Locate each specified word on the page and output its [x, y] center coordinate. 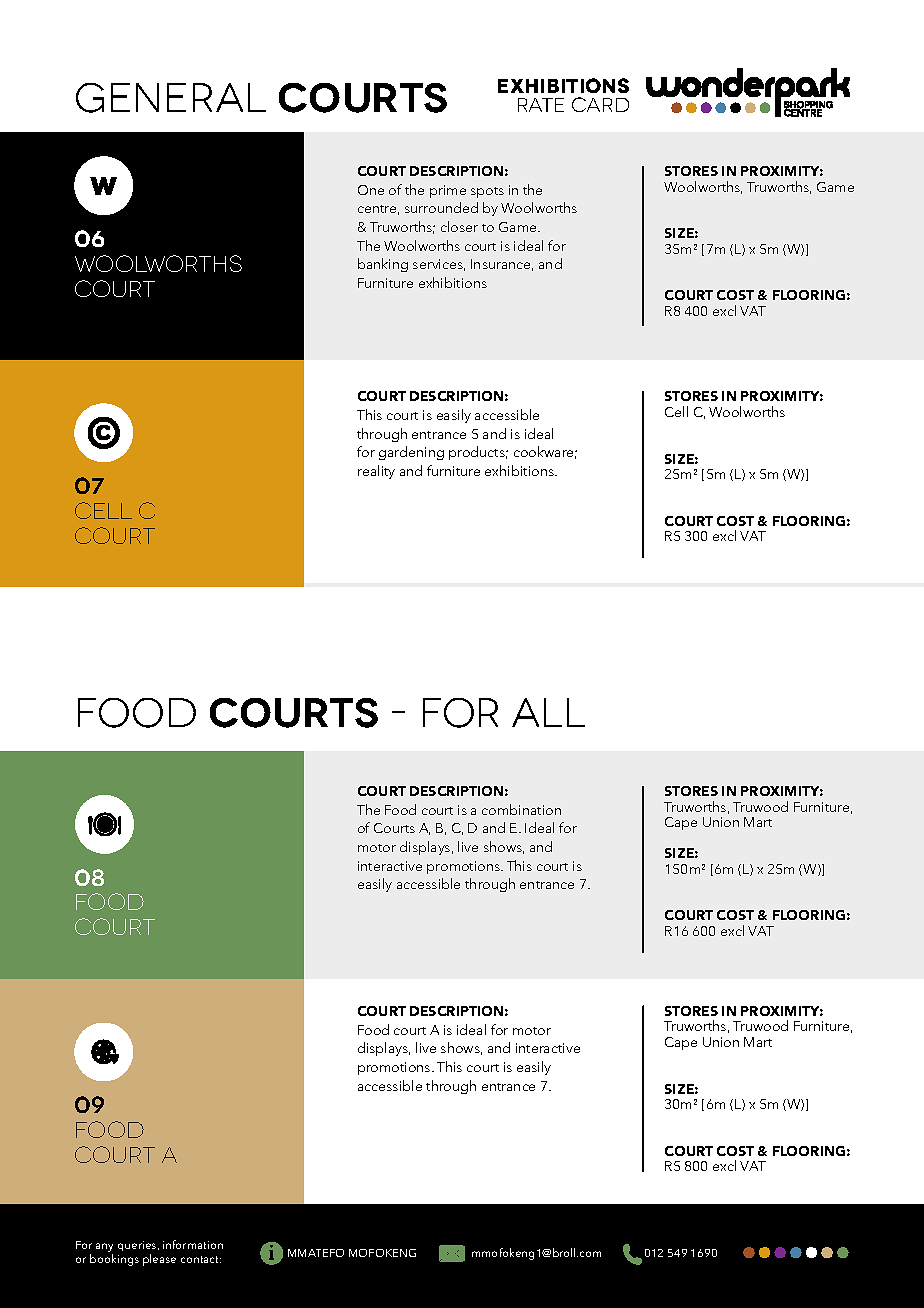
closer [459, 226]
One [371, 190]
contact [201, 1259]
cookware [545, 452]
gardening [411, 453]
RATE [541, 105]
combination [521, 809]
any [104, 1247]
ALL [548, 712]
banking [383, 265]
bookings [114, 1260]
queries [138, 1246]
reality [376, 472]
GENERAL [171, 98]
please [159, 1260]
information [193, 1244]
